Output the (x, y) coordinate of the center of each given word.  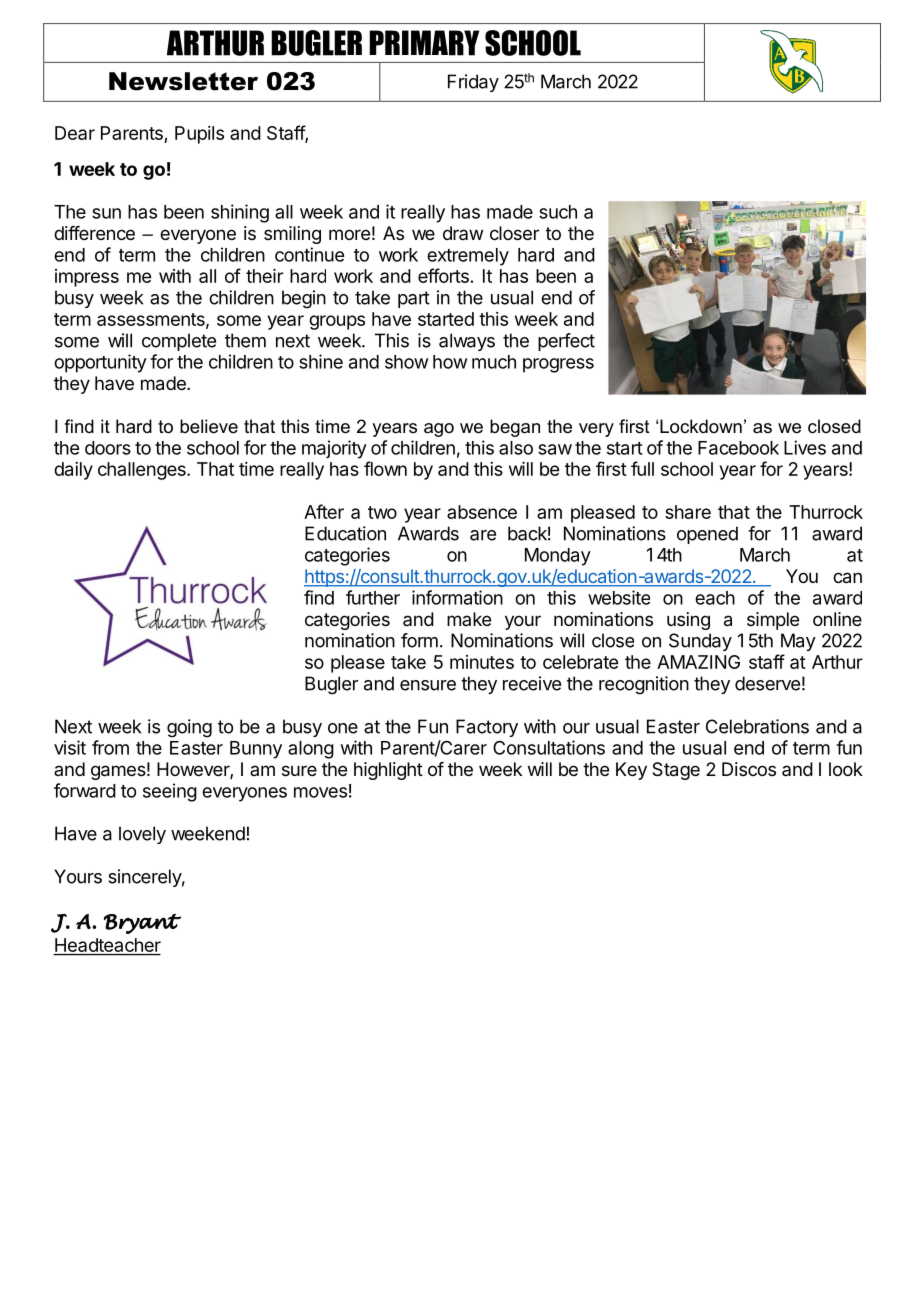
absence (482, 512)
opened (707, 535)
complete (179, 342)
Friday (473, 83)
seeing (170, 792)
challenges (143, 471)
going (189, 728)
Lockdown (701, 426)
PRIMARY (424, 43)
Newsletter (183, 81)
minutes (482, 662)
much (494, 362)
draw (463, 233)
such (558, 212)
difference (94, 233)
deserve (767, 683)
